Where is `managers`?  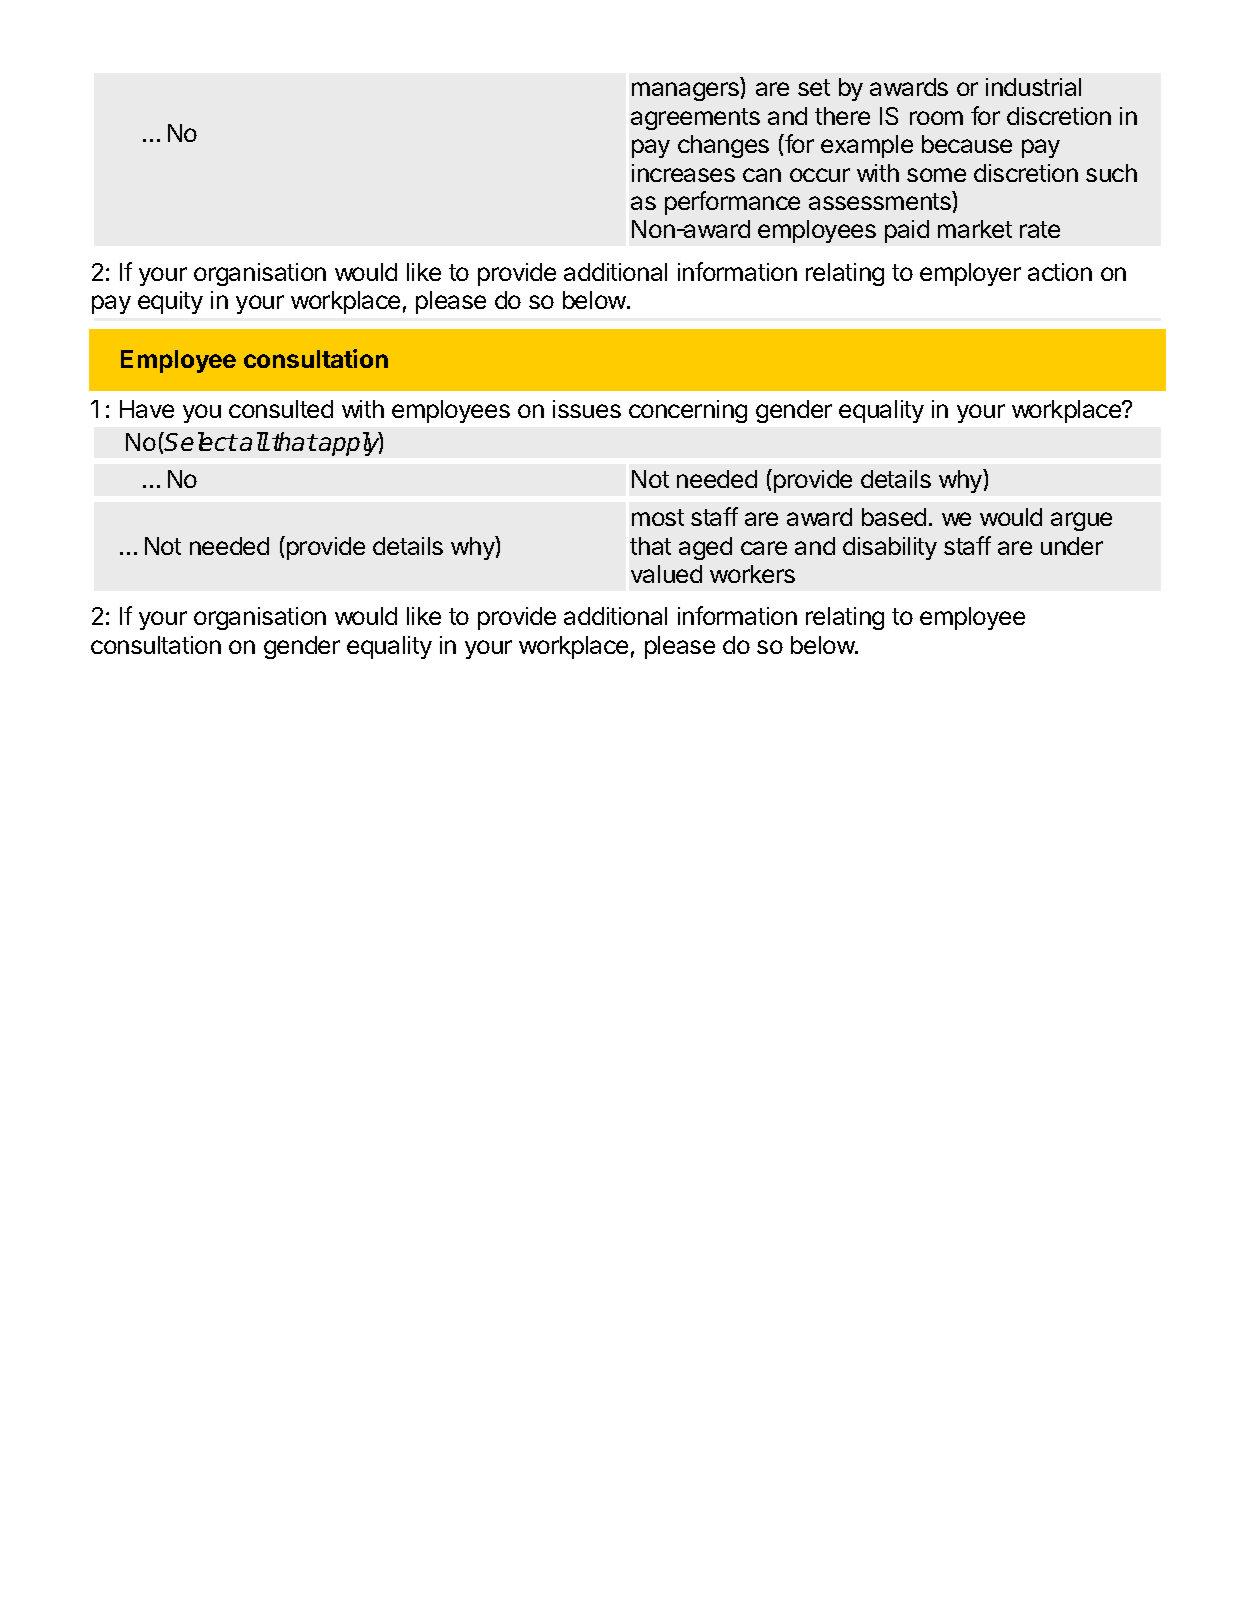
managers is located at coordinates (687, 91).
